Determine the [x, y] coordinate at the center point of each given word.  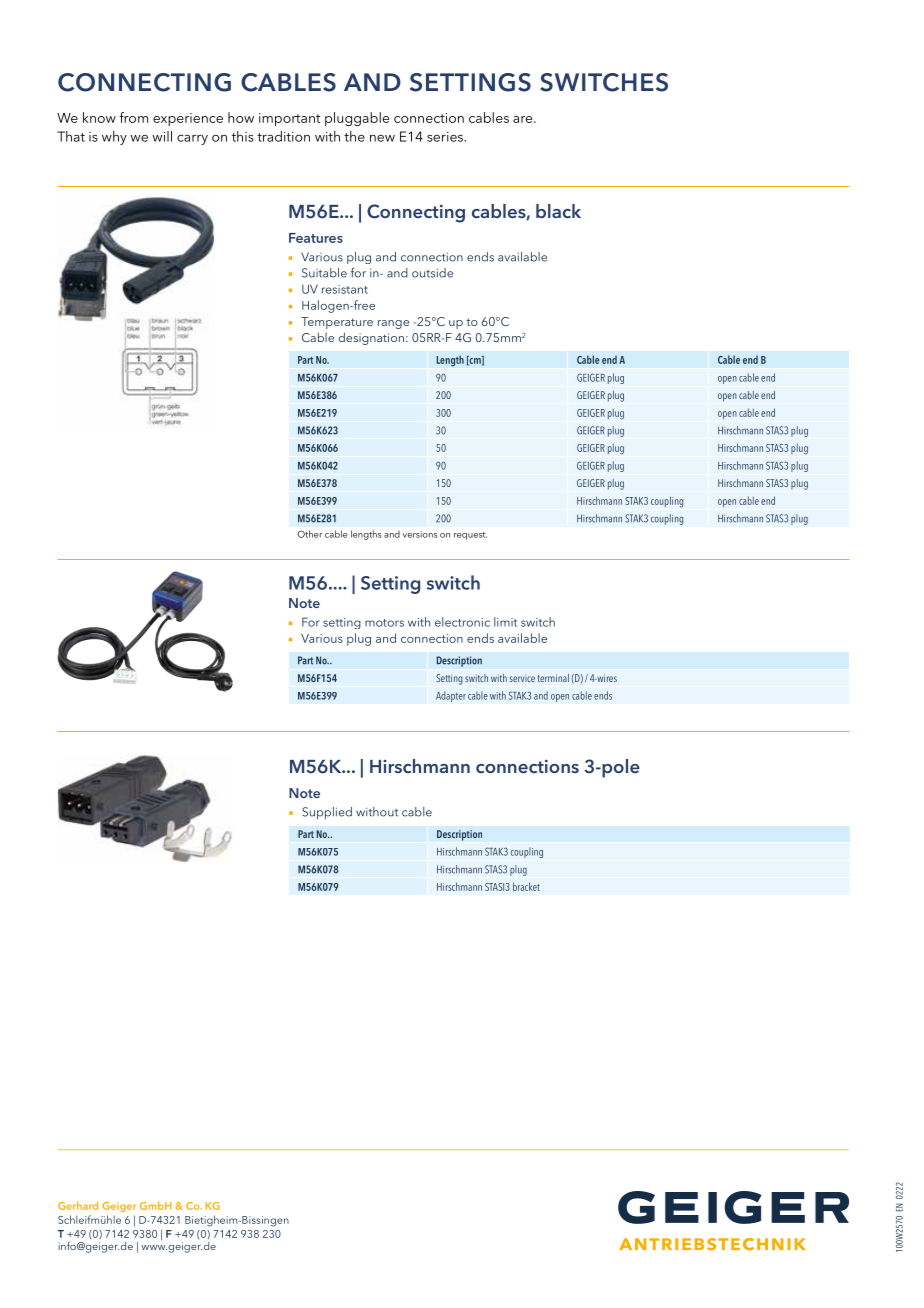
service [522, 679]
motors [384, 623]
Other [309, 534]
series [446, 137]
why [114, 138]
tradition [283, 136]
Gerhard [78, 1205]
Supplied [327, 813]
